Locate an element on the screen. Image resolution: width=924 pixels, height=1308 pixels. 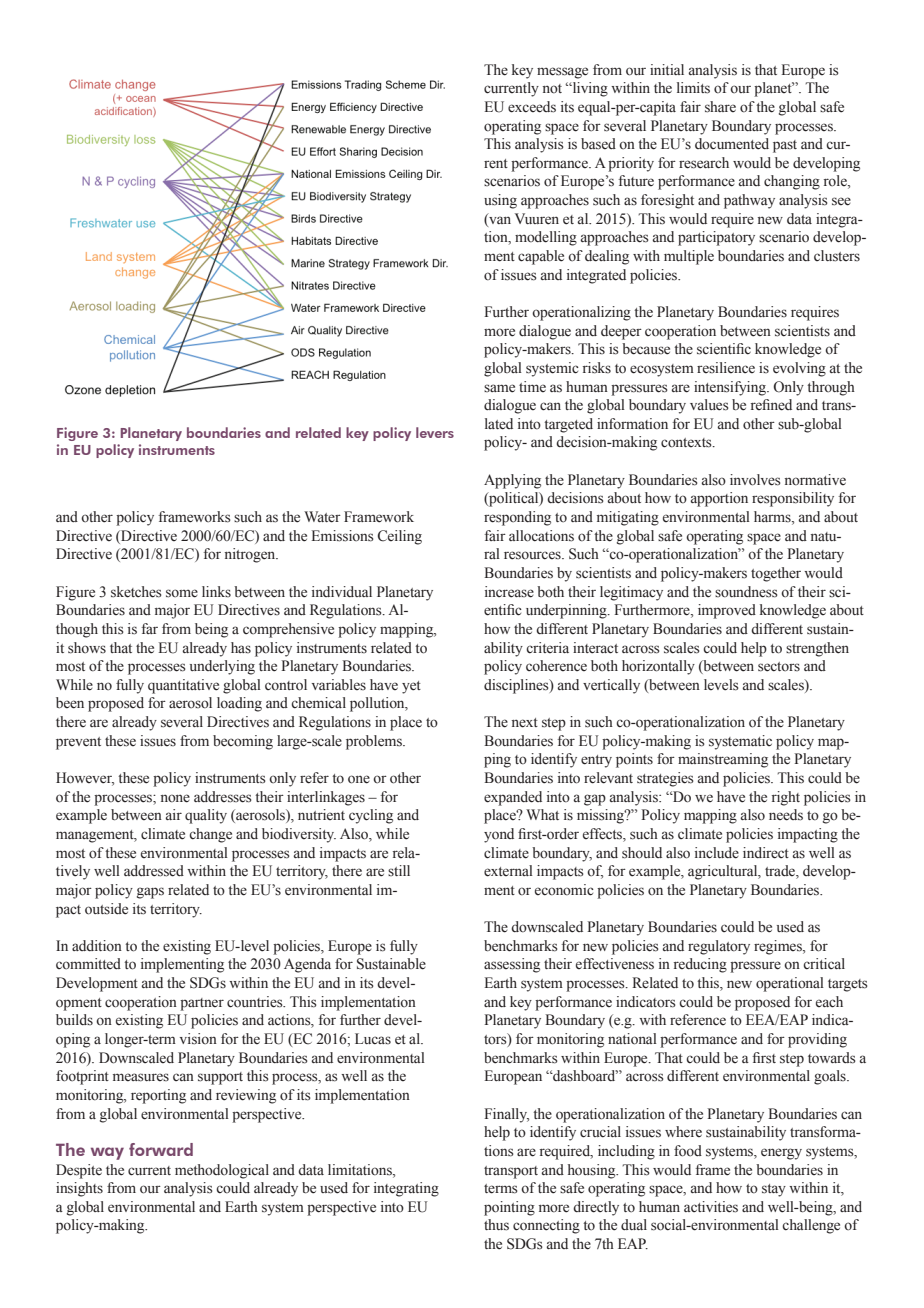
yet is located at coordinates (411, 687).
